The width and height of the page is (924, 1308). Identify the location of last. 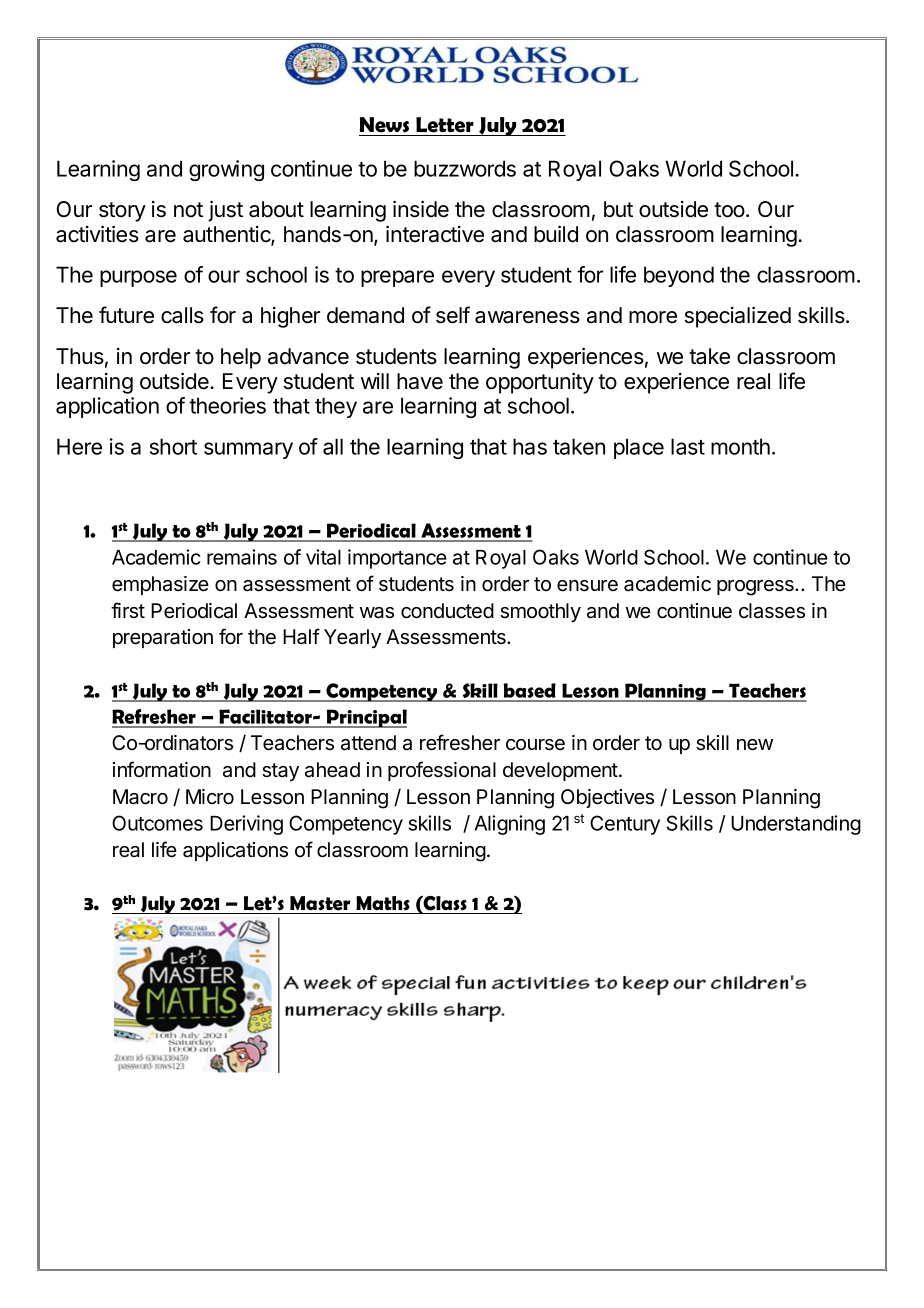
(688, 446).
